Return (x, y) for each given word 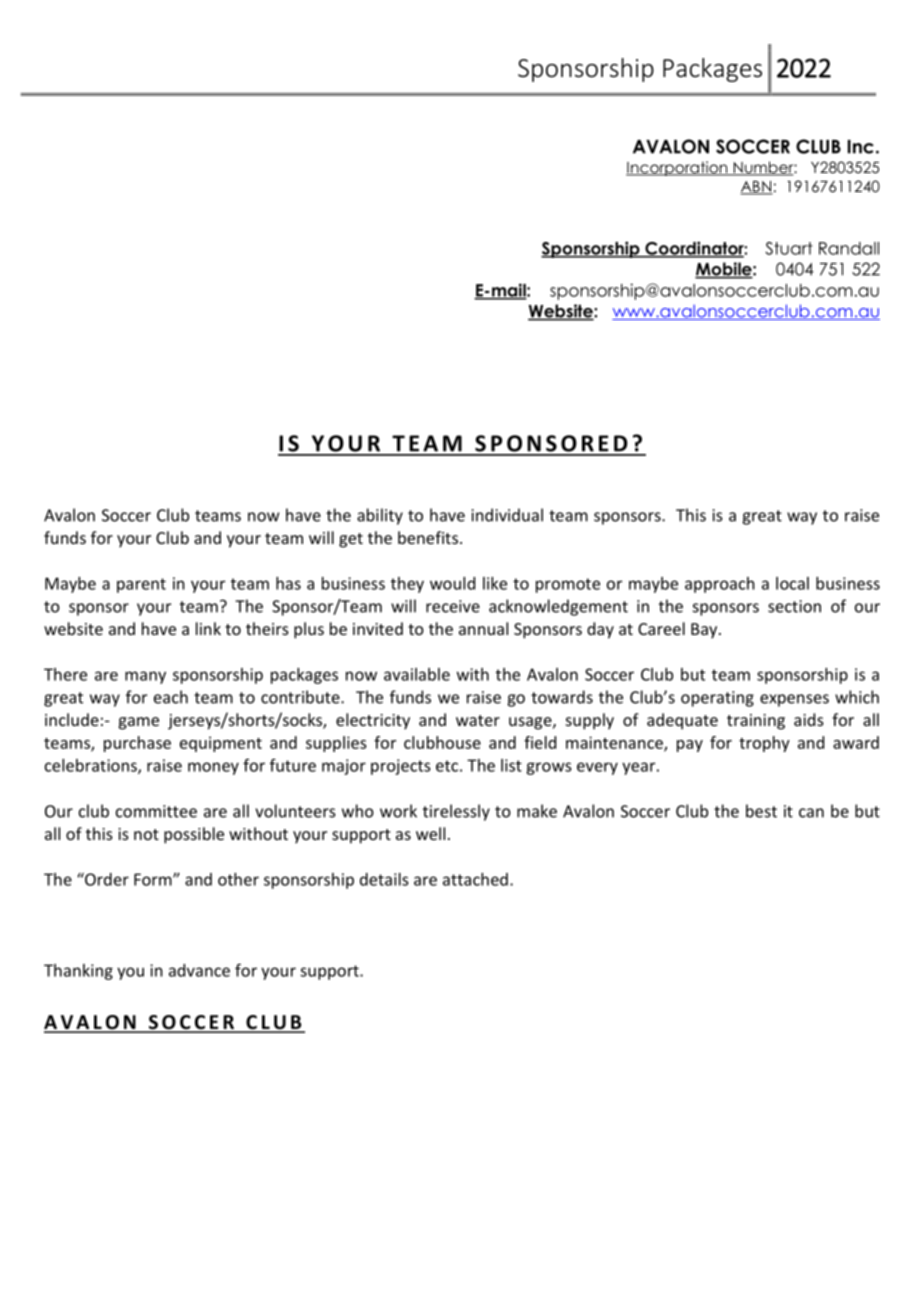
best (761, 811)
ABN (756, 187)
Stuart (789, 248)
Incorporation (678, 168)
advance (199, 970)
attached (475, 879)
